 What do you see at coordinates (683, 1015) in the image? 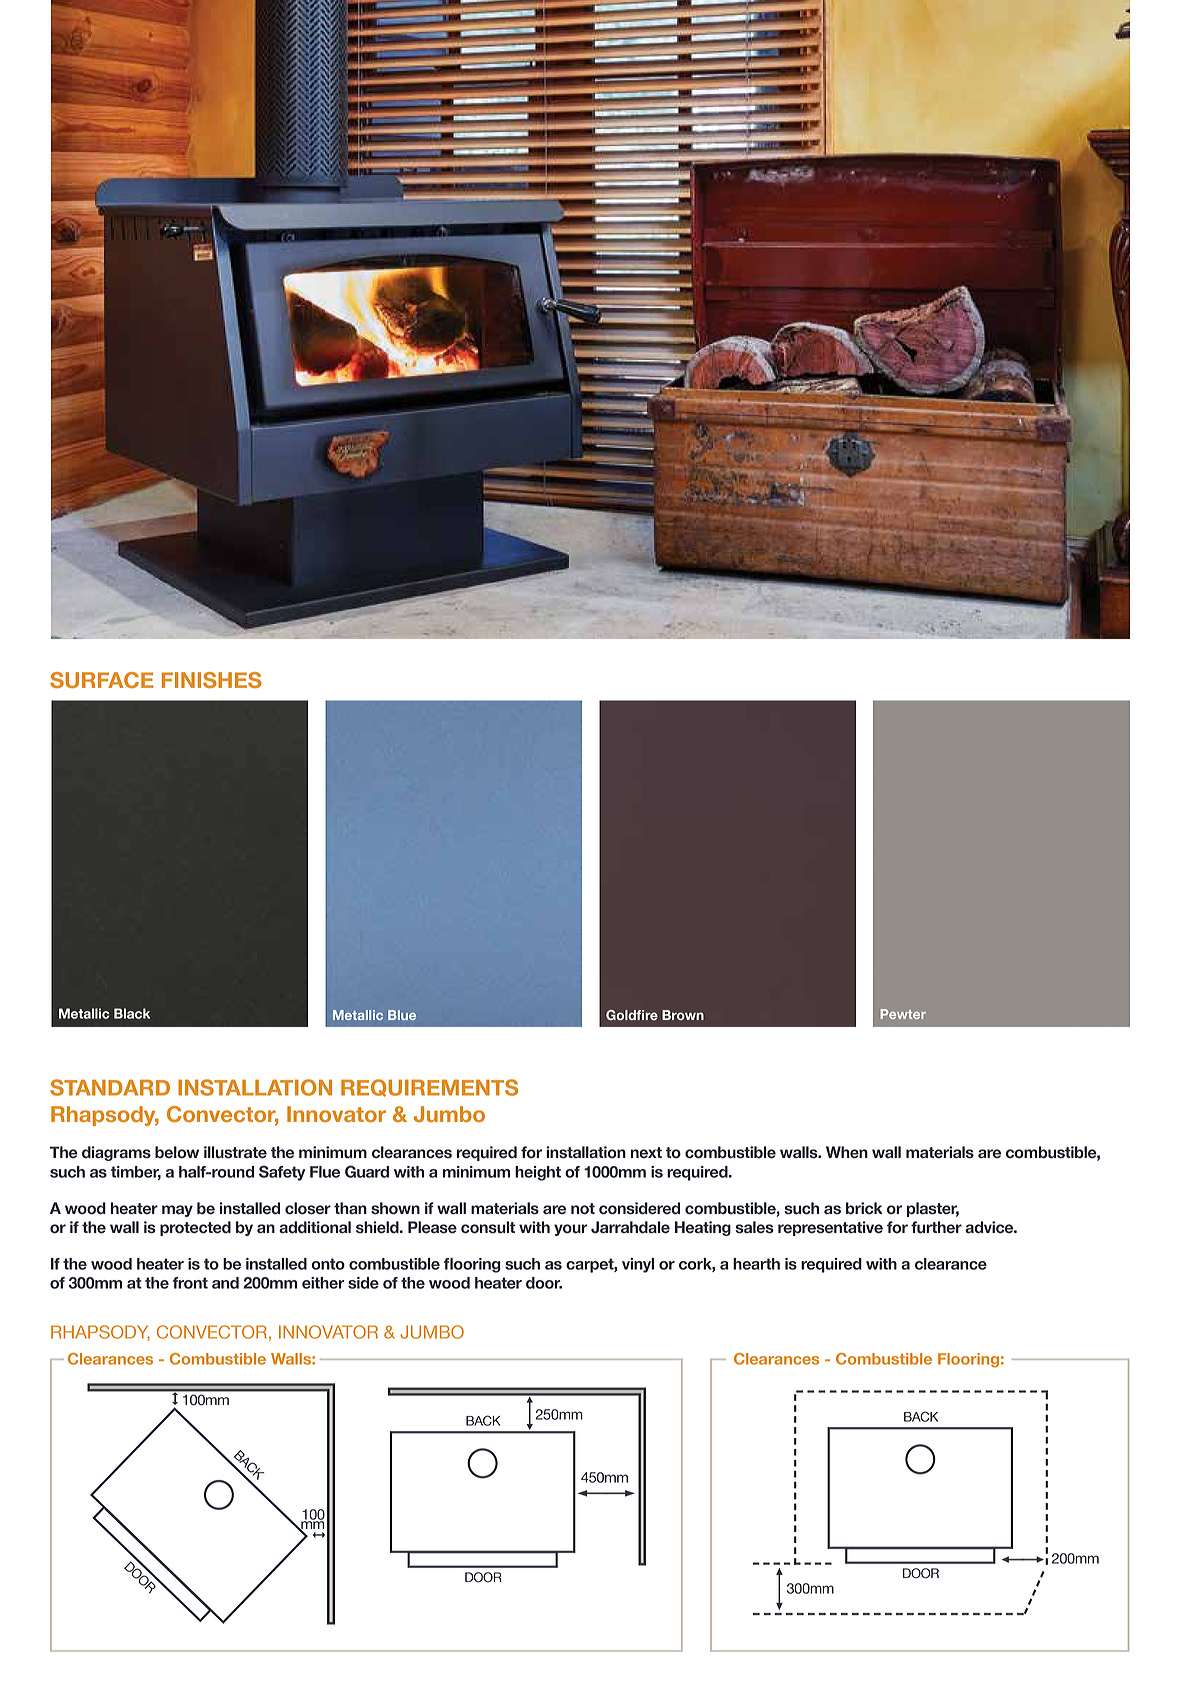
I see `Brown` at bounding box center [683, 1015].
